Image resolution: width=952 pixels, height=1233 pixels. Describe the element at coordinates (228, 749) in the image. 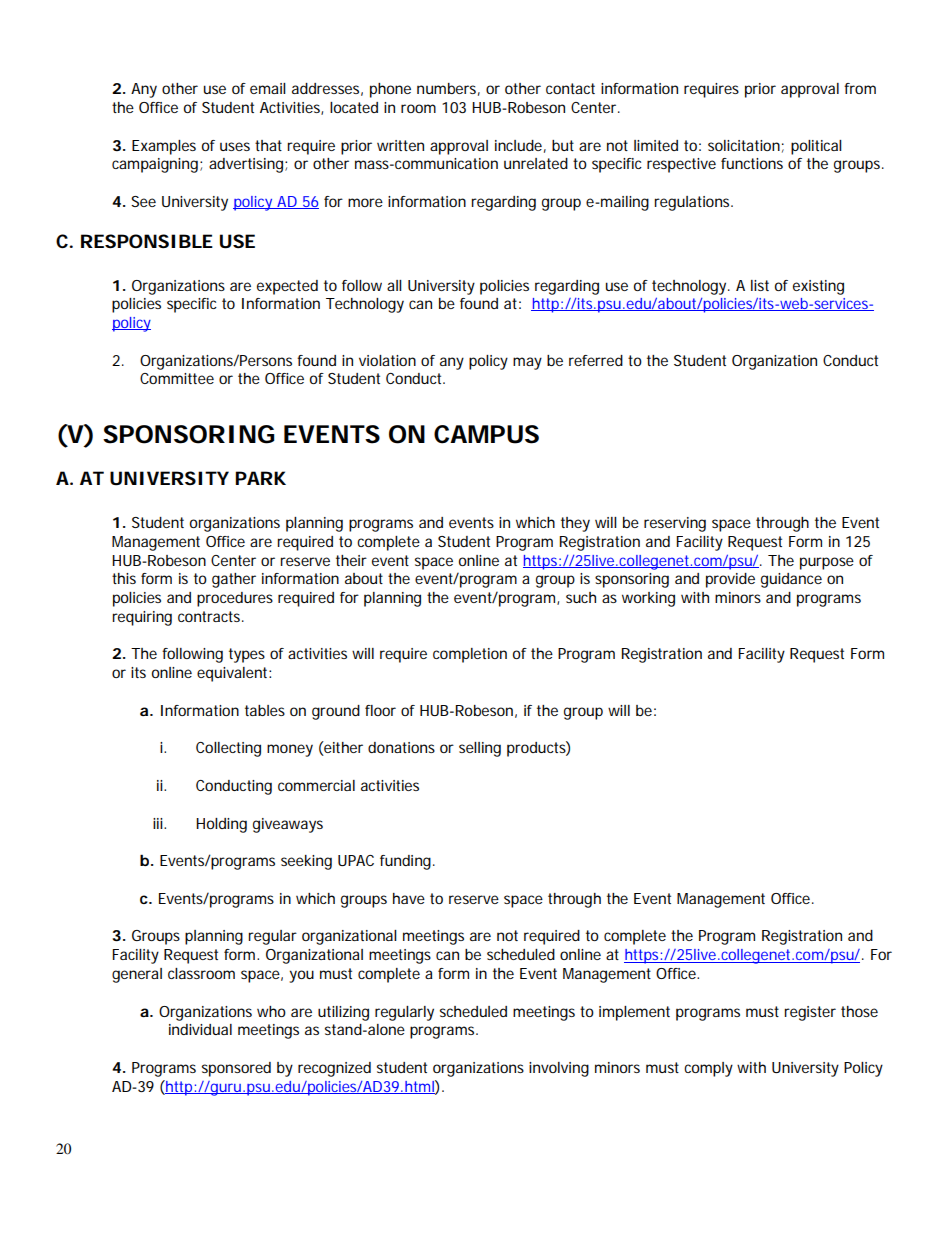

I see `Collecting` at that location.
